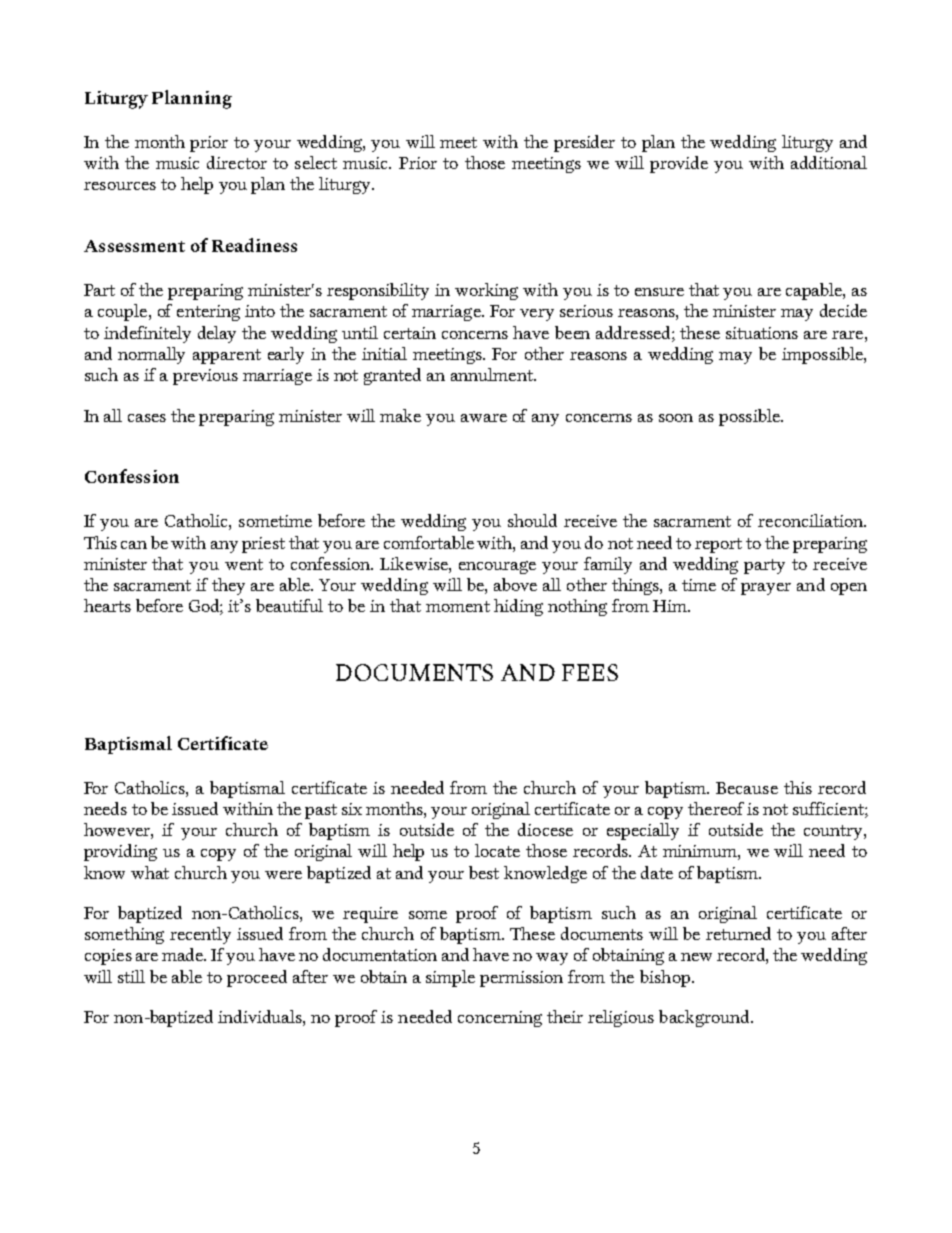  What do you see at coordinates (590, 672) in the screenshot?
I see `FEES` at bounding box center [590, 672].
